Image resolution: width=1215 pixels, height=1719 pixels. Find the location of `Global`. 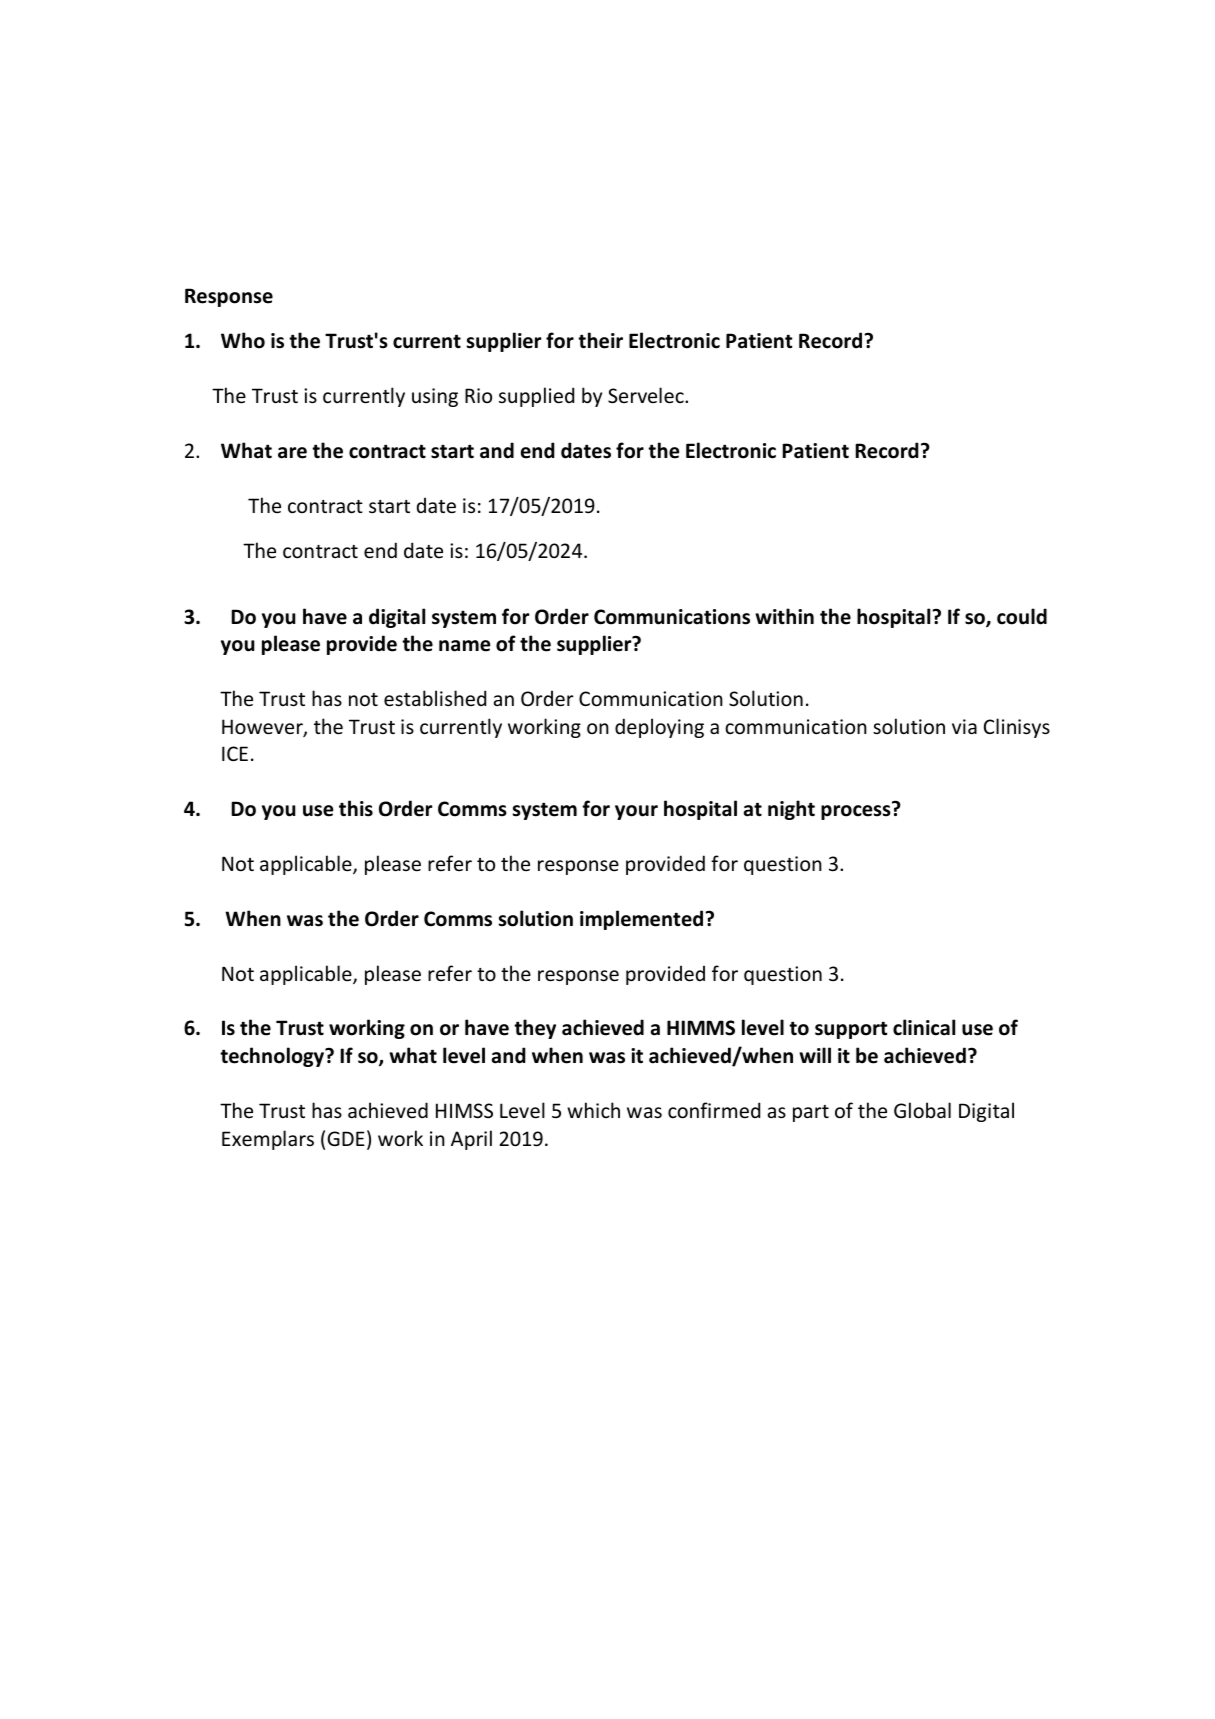

Global is located at coordinates (922, 1110).
